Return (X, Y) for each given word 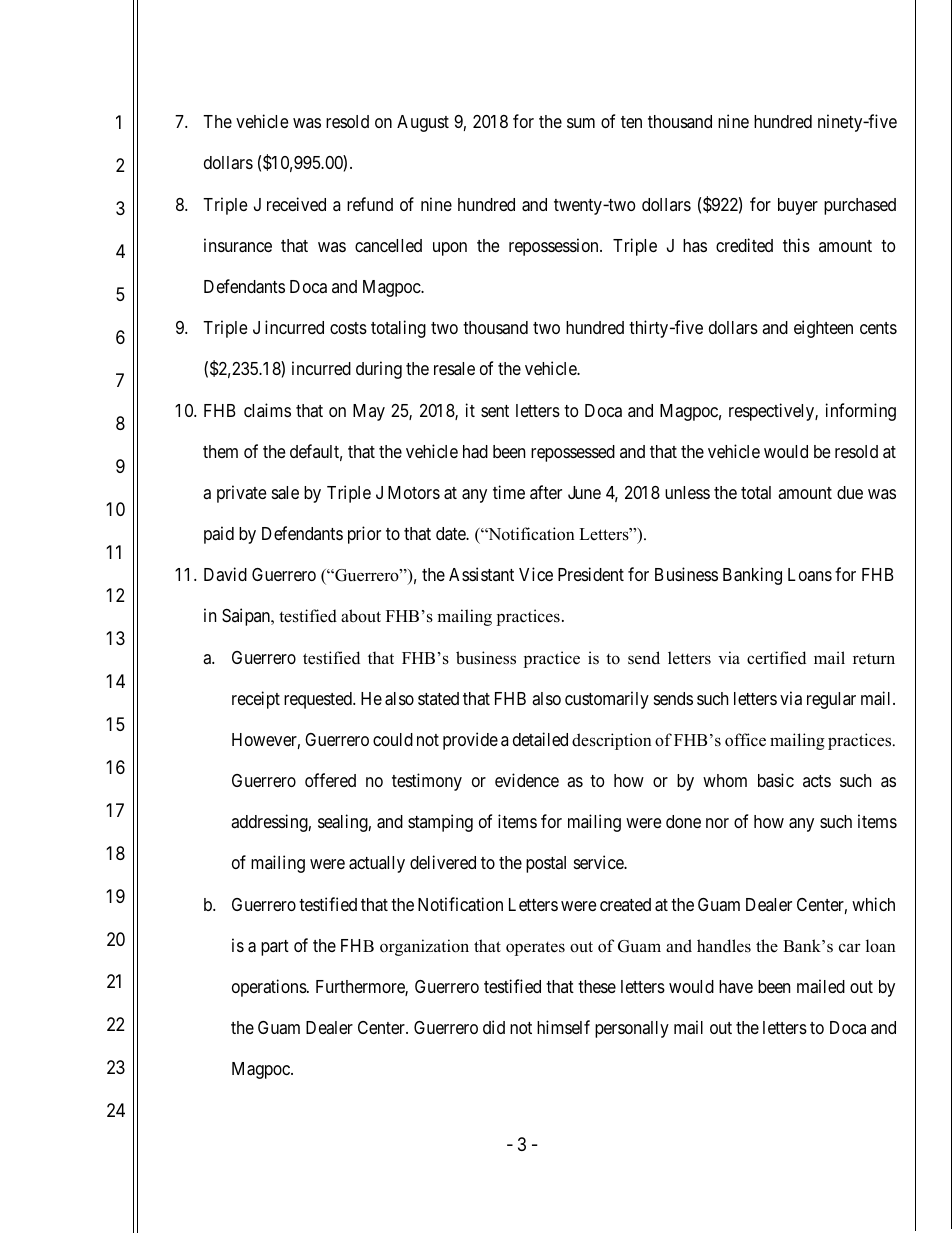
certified (776, 658)
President (591, 574)
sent (495, 411)
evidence (527, 780)
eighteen (823, 329)
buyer (798, 206)
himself (563, 1027)
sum (581, 123)
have (736, 986)
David (225, 574)
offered (330, 780)
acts (817, 781)
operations (270, 988)
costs (348, 328)
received (296, 204)
